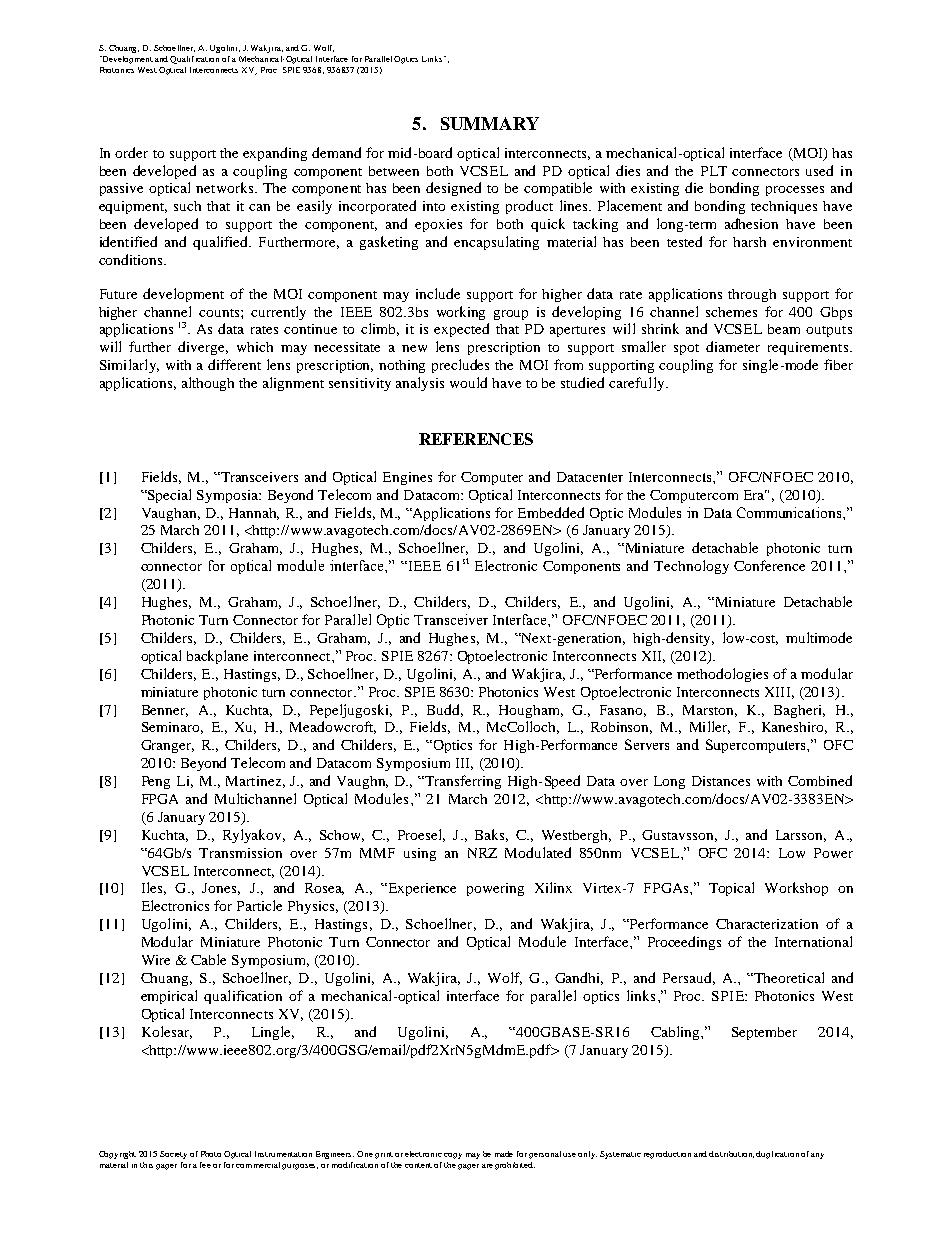 This page has height=1233, width=952. I want to click on REFERENCES, so click(476, 439).
